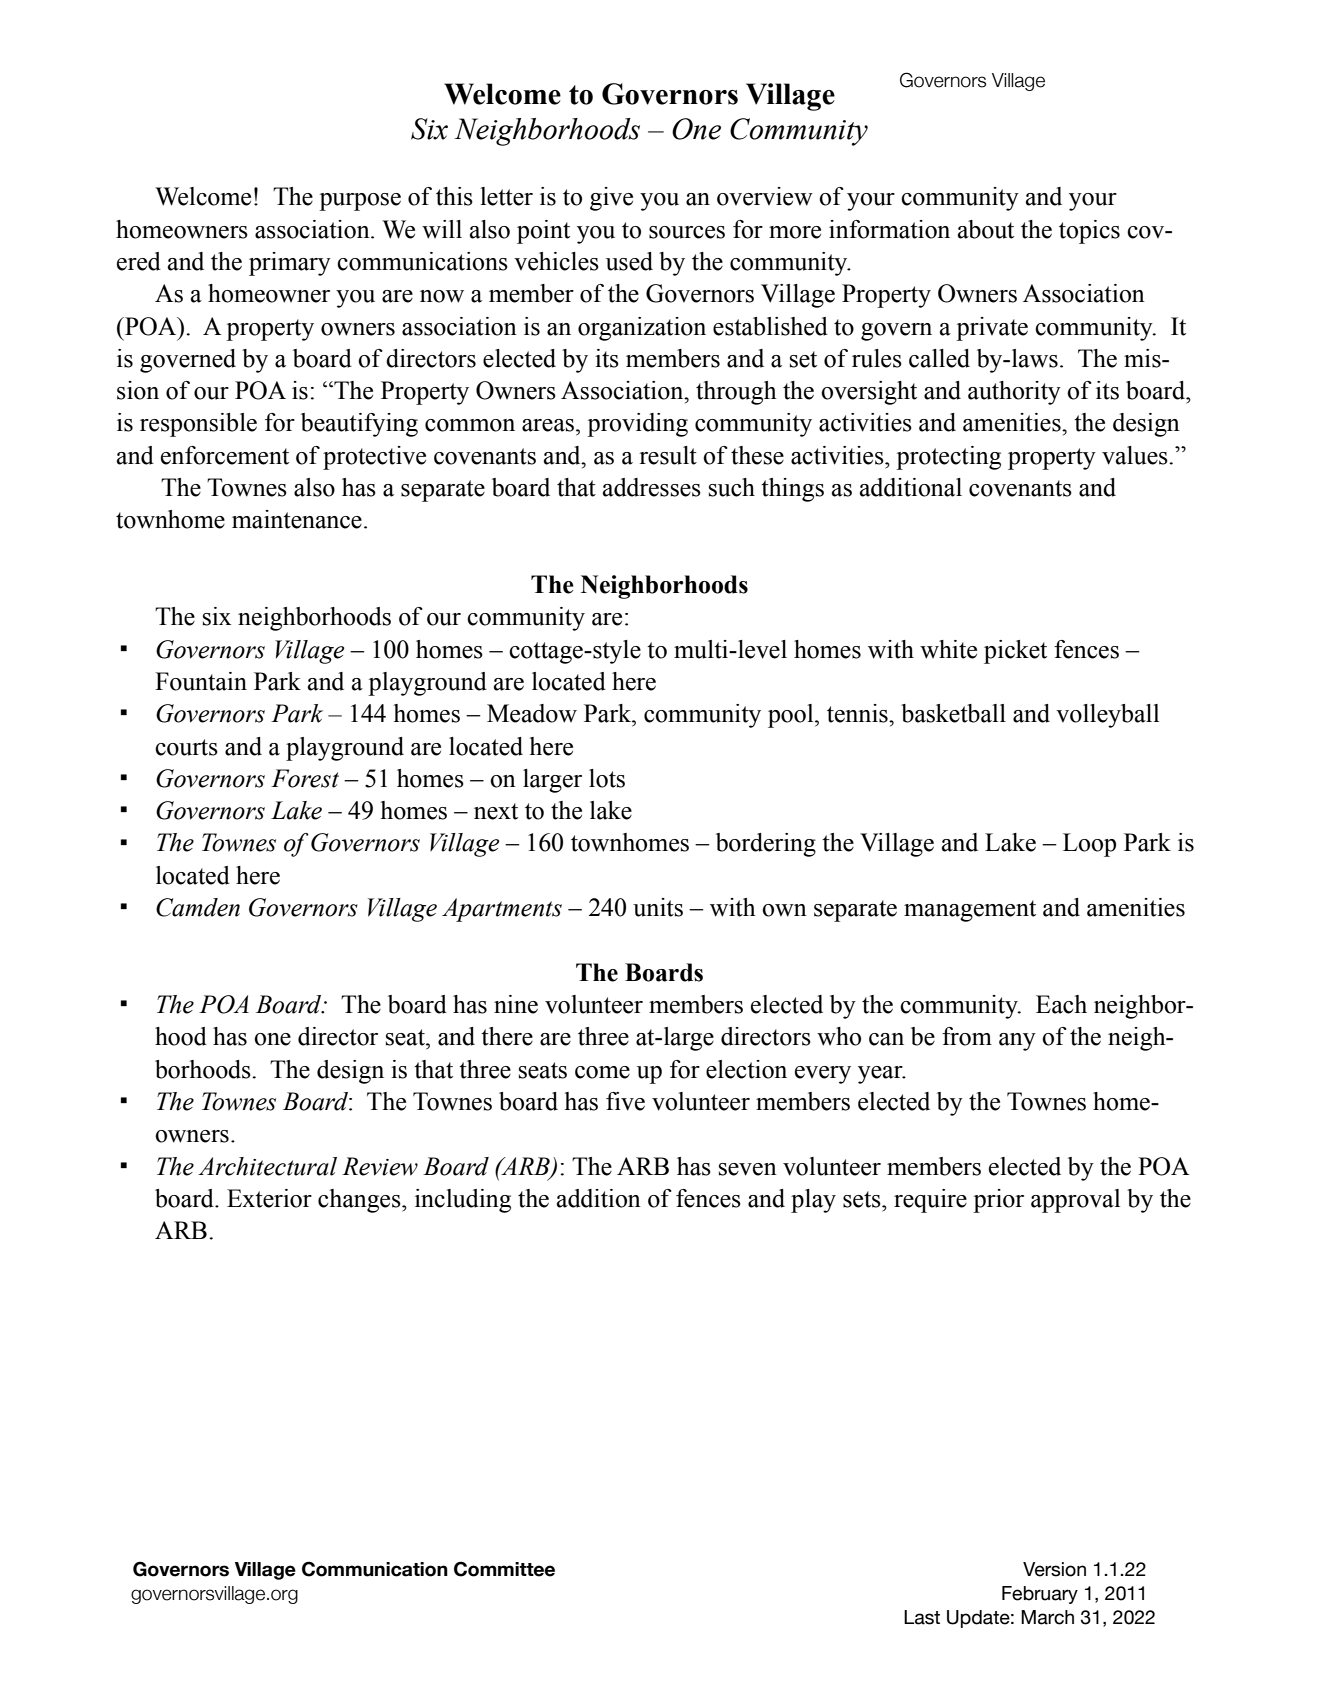 The height and width of the screenshot is (1706, 1318). Describe the element at coordinates (986, 229) in the screenshot. I see `about` at that location.
